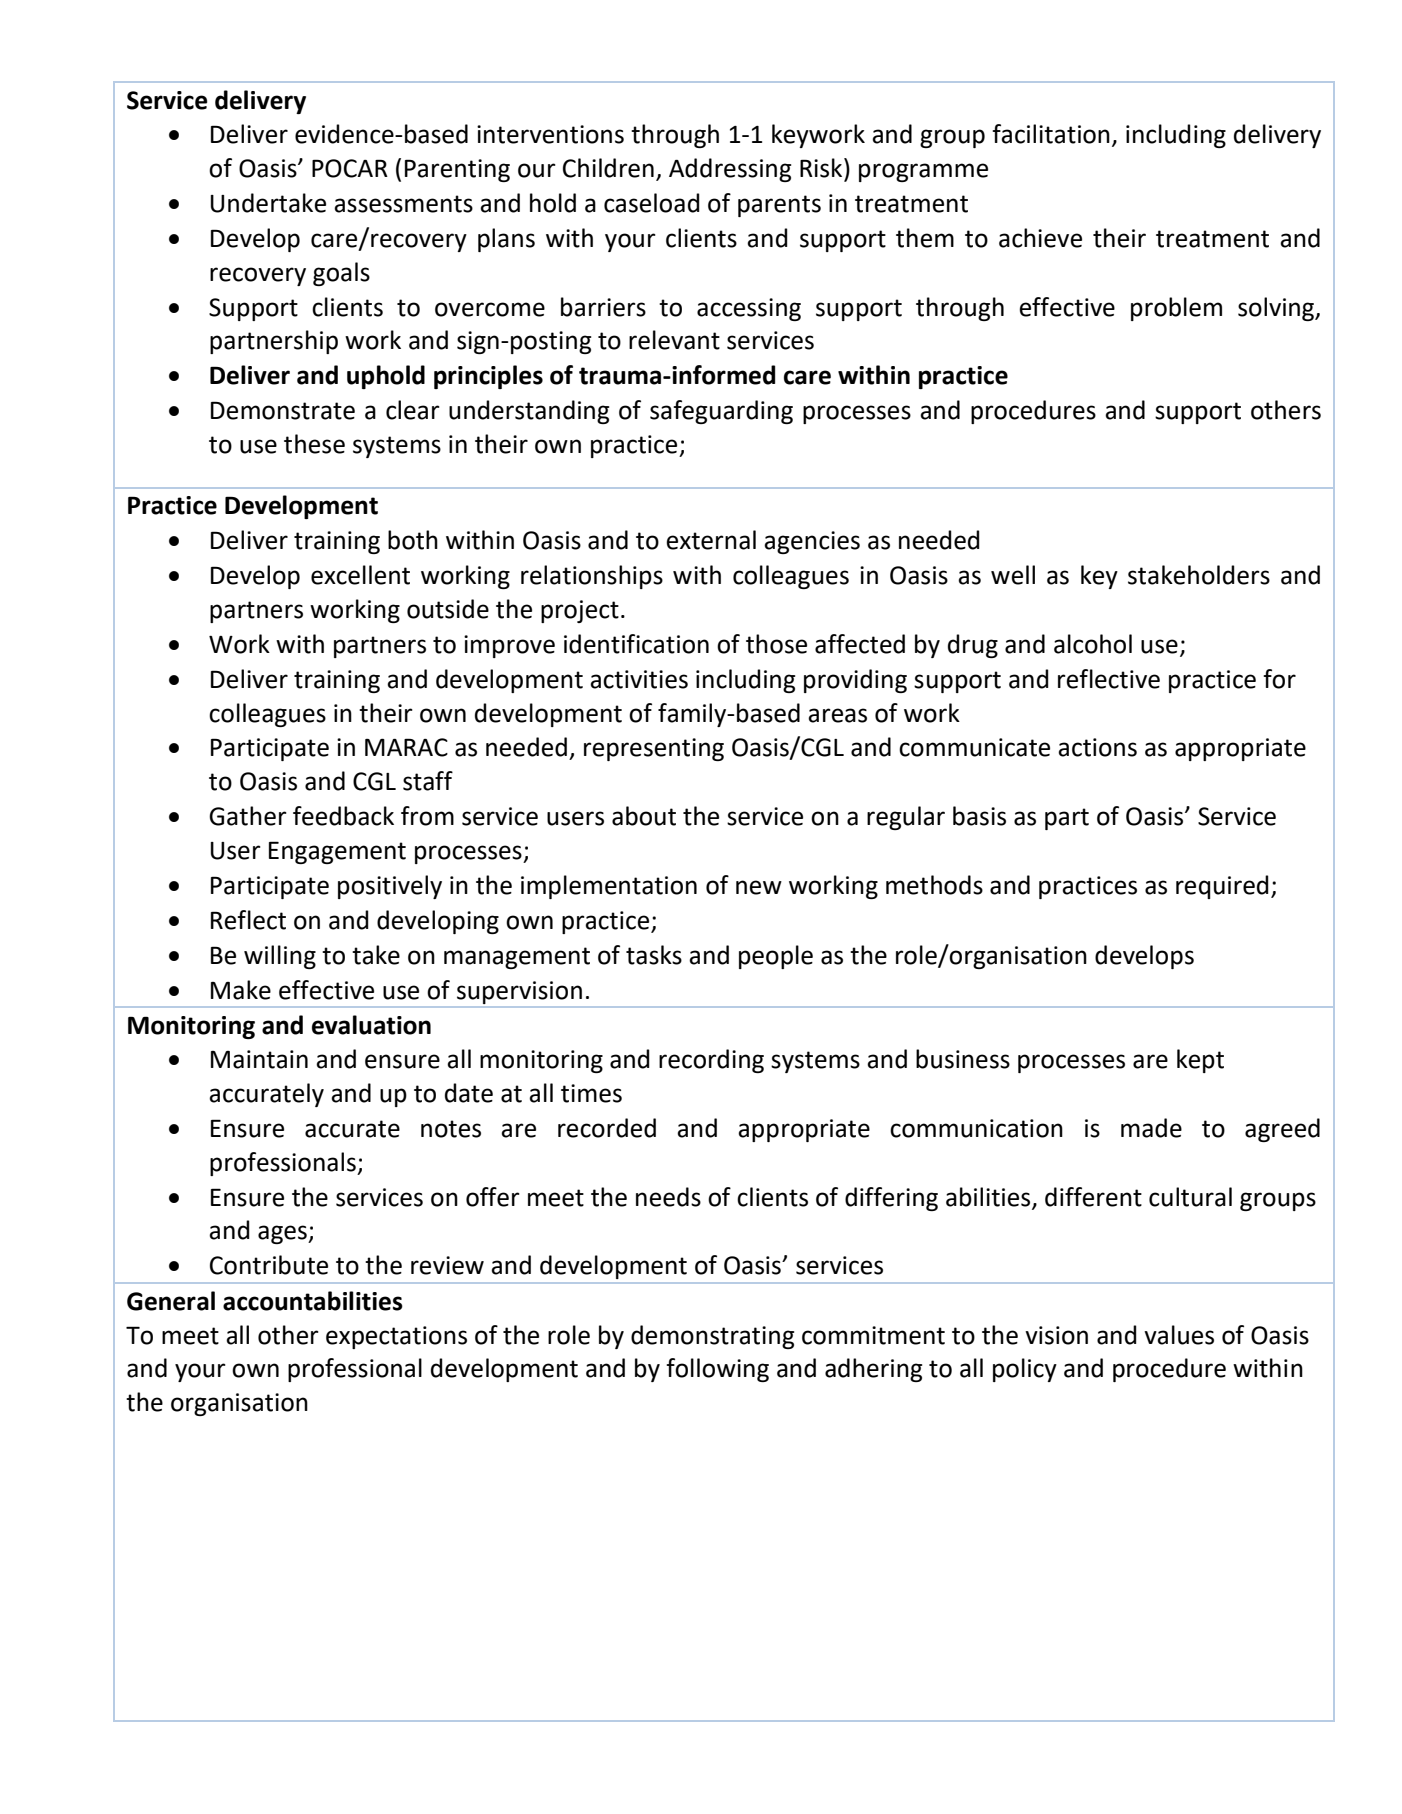 Image resolution: width=1402 pixels, height=1814 pixels. I want to click on demonstrating, so click(712, 1337).
